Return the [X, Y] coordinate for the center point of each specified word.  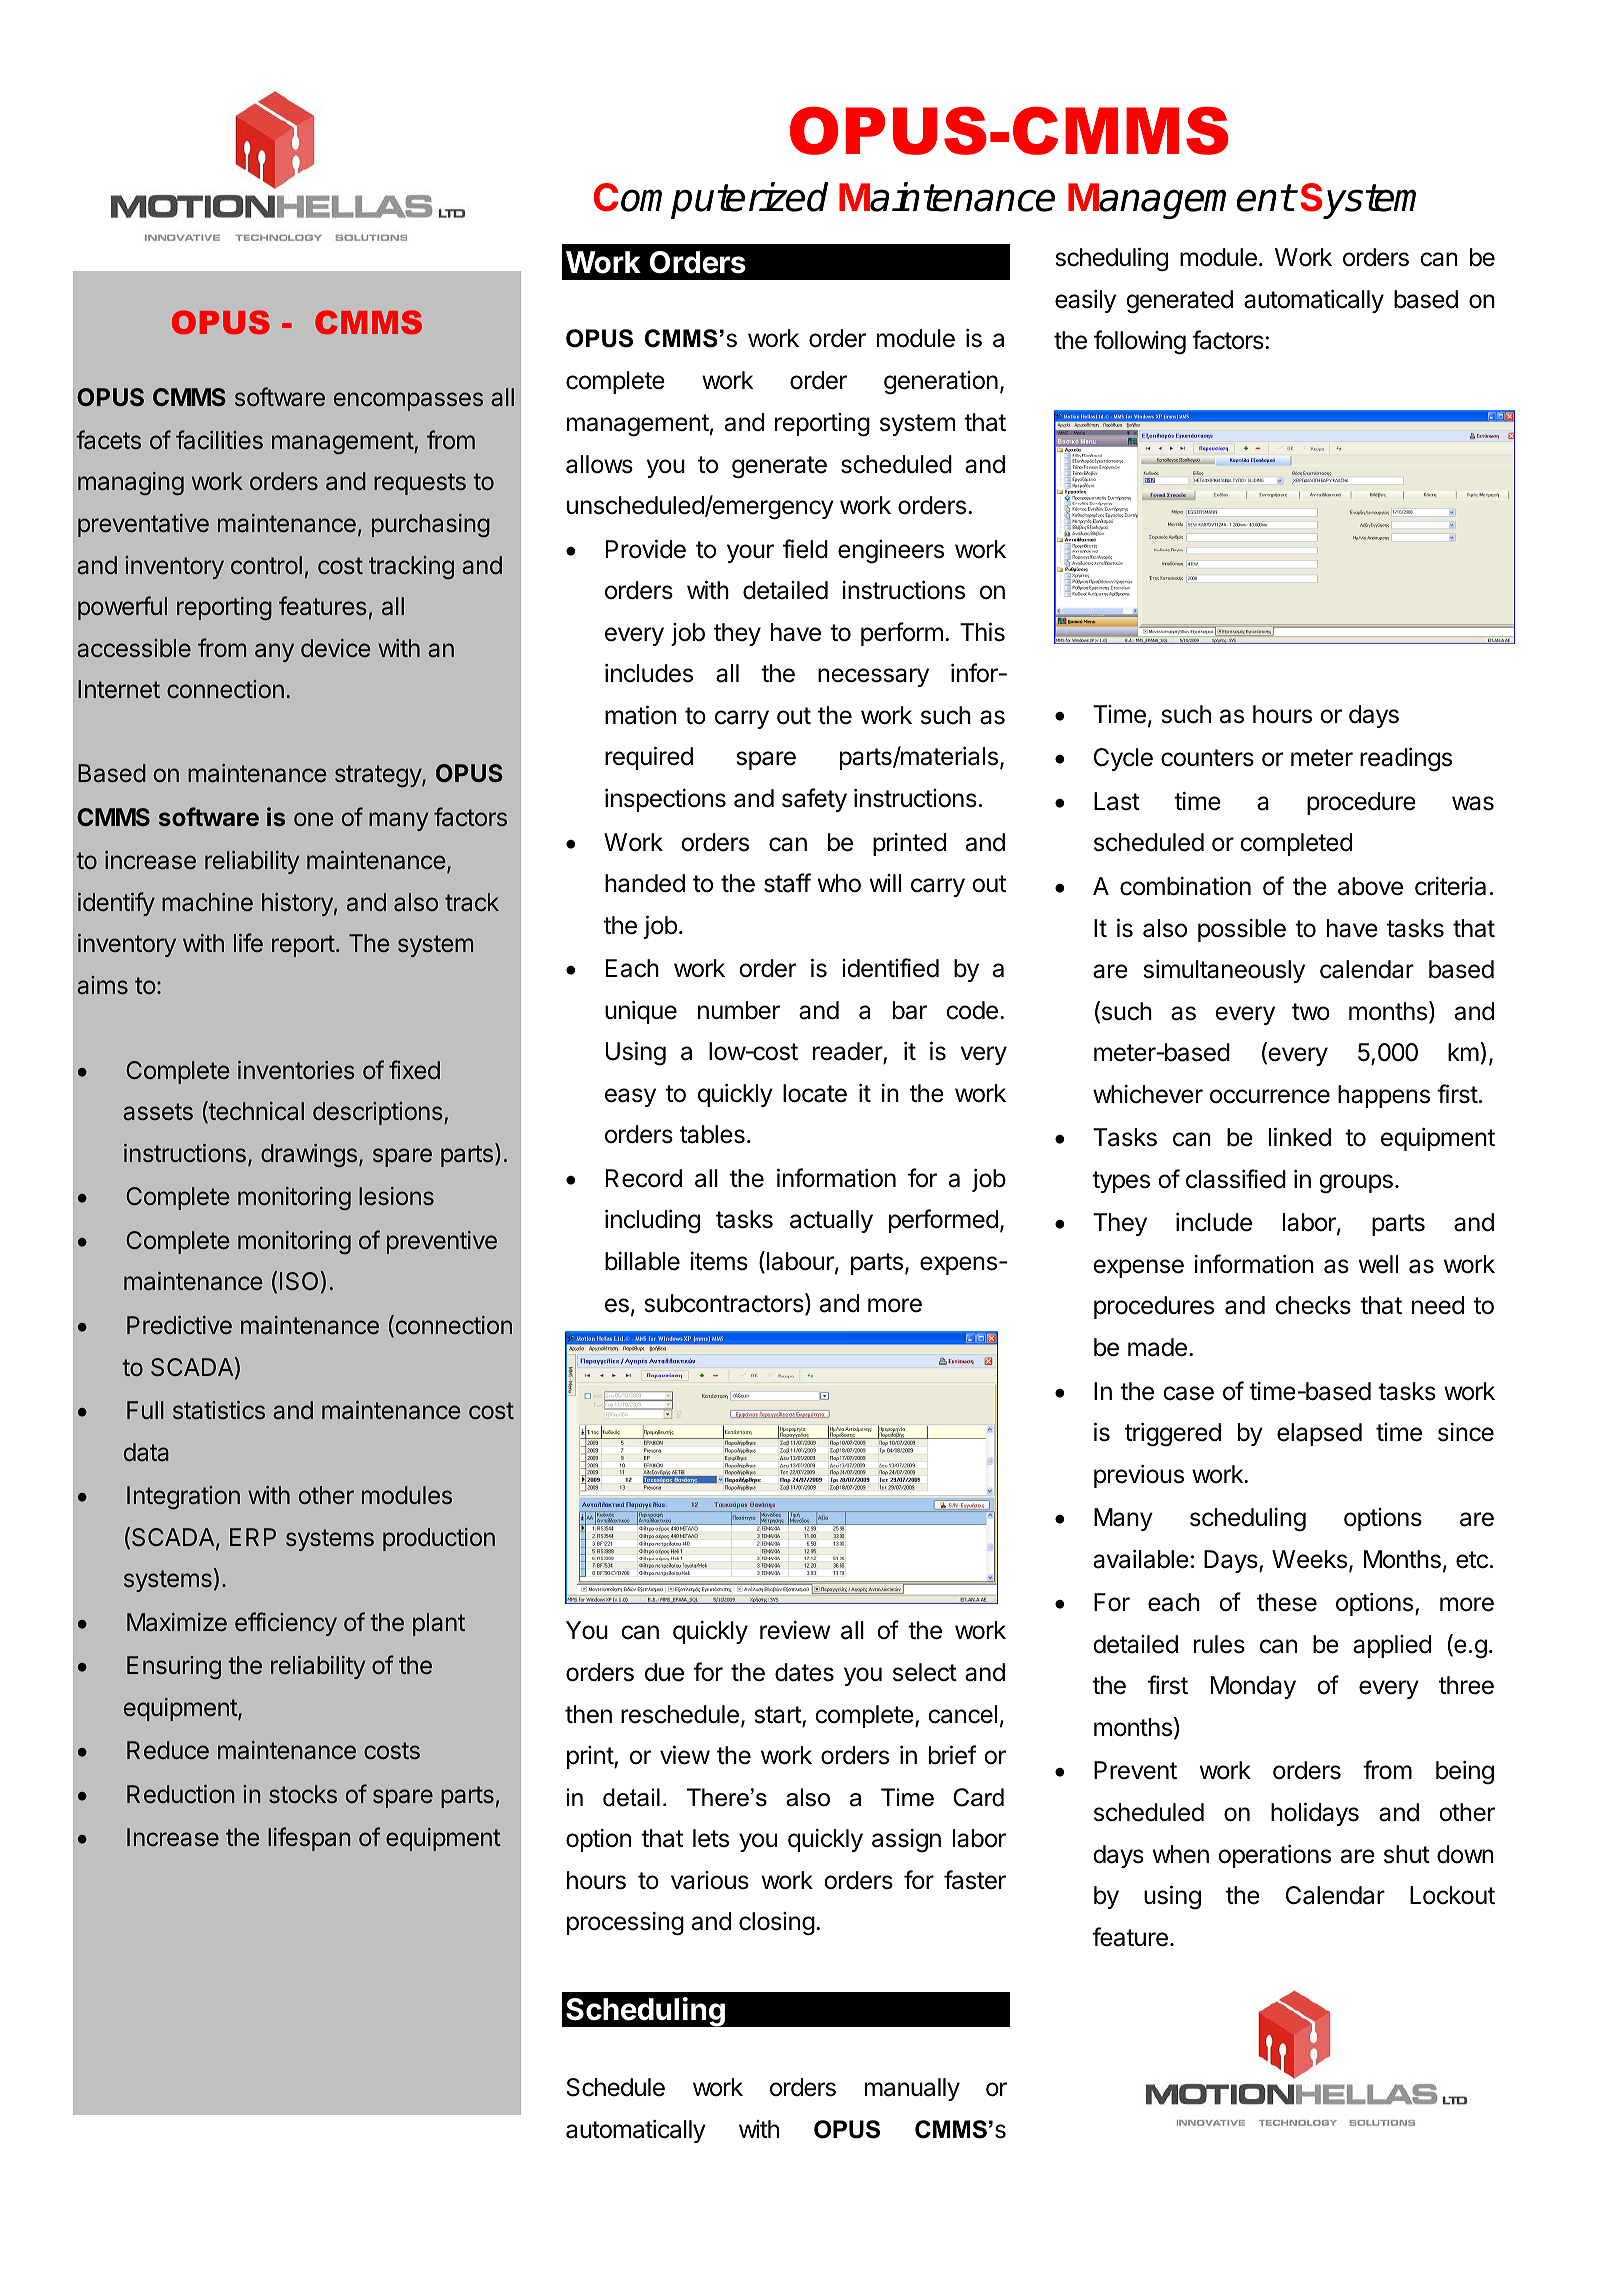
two [1311, 1012]
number [739, 1010]
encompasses [408, 401]
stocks [303, 1794]
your [750, 553]
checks [1313, 1305]
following [1140, 342]
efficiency [286, 1624]
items [719, 1261]
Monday [1253, 1687]
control [266, 565]
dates [804, 1672]
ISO [299, 1281]
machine [207, 902]
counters [1207, 758]
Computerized [711, 200]
